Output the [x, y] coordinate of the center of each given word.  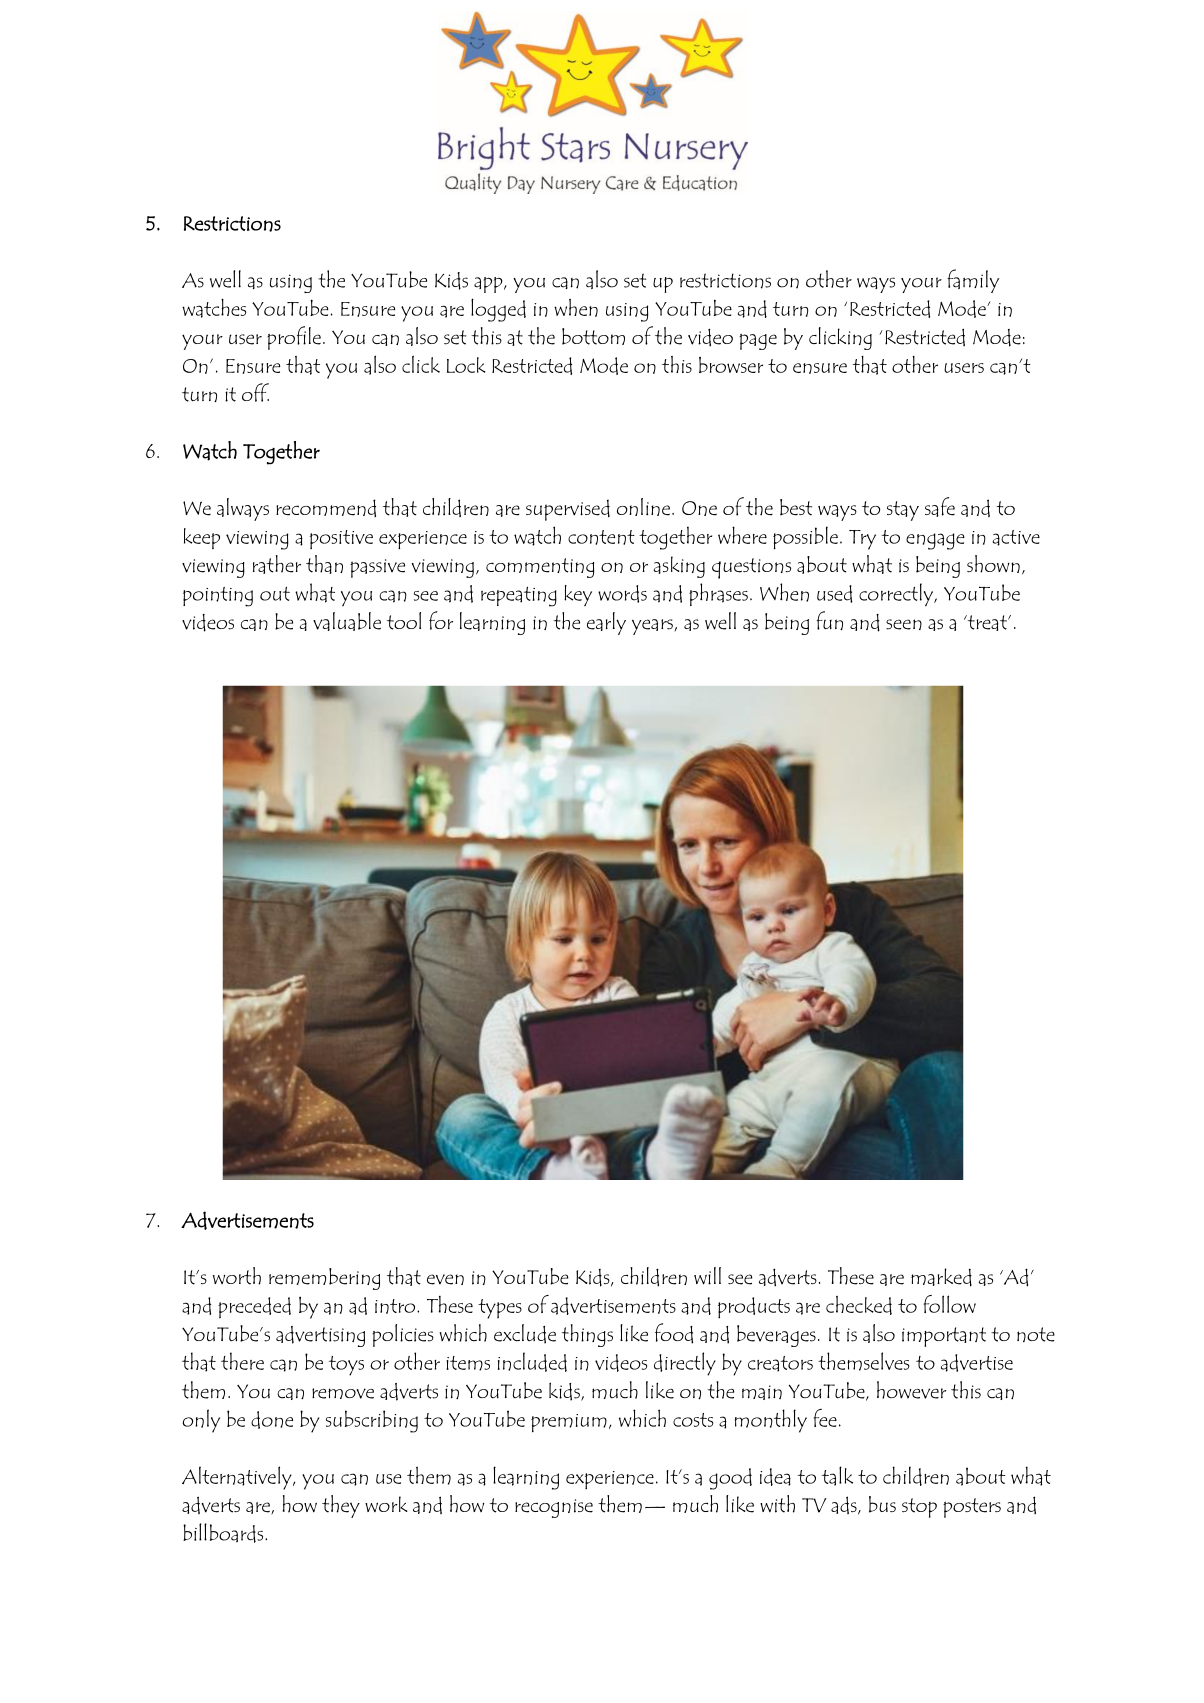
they [341, 1506]
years [652, 627]
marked [941, 1277]
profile [294, 338]
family [973, 281]
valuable [347, 621]
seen [904, 624]
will [707, 1276]
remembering [324, 1279]
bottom [593, 336]
